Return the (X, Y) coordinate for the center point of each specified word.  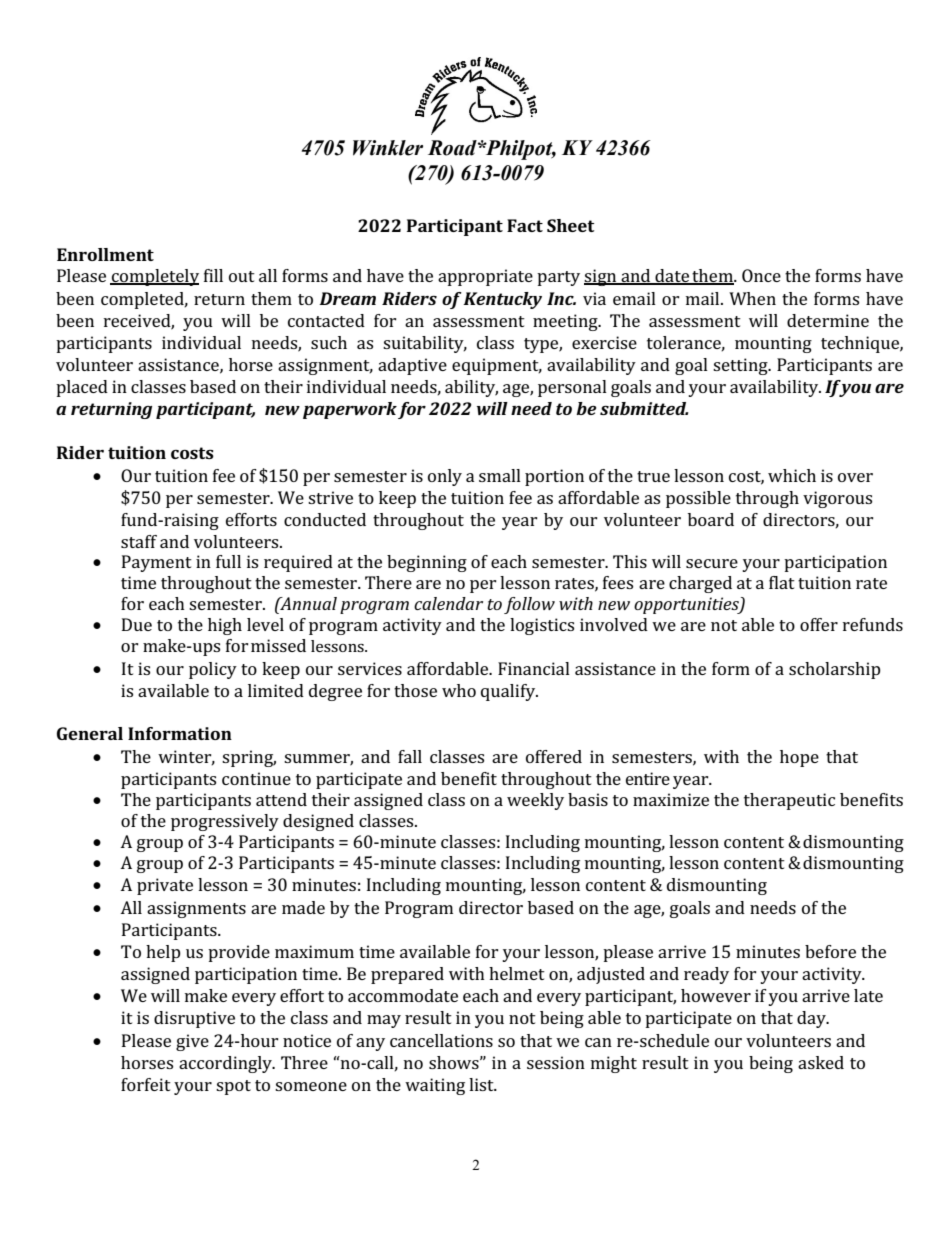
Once (761, 275)
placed (82, 388)
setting (741, 366)
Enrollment (105, 254)
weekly (535, 801)
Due (137, 624)
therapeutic (789, 801)
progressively (225, 822)
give (192, 1042)
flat (782, 582)
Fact (525, 225)
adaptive (412, 366)
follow (529, 605)
